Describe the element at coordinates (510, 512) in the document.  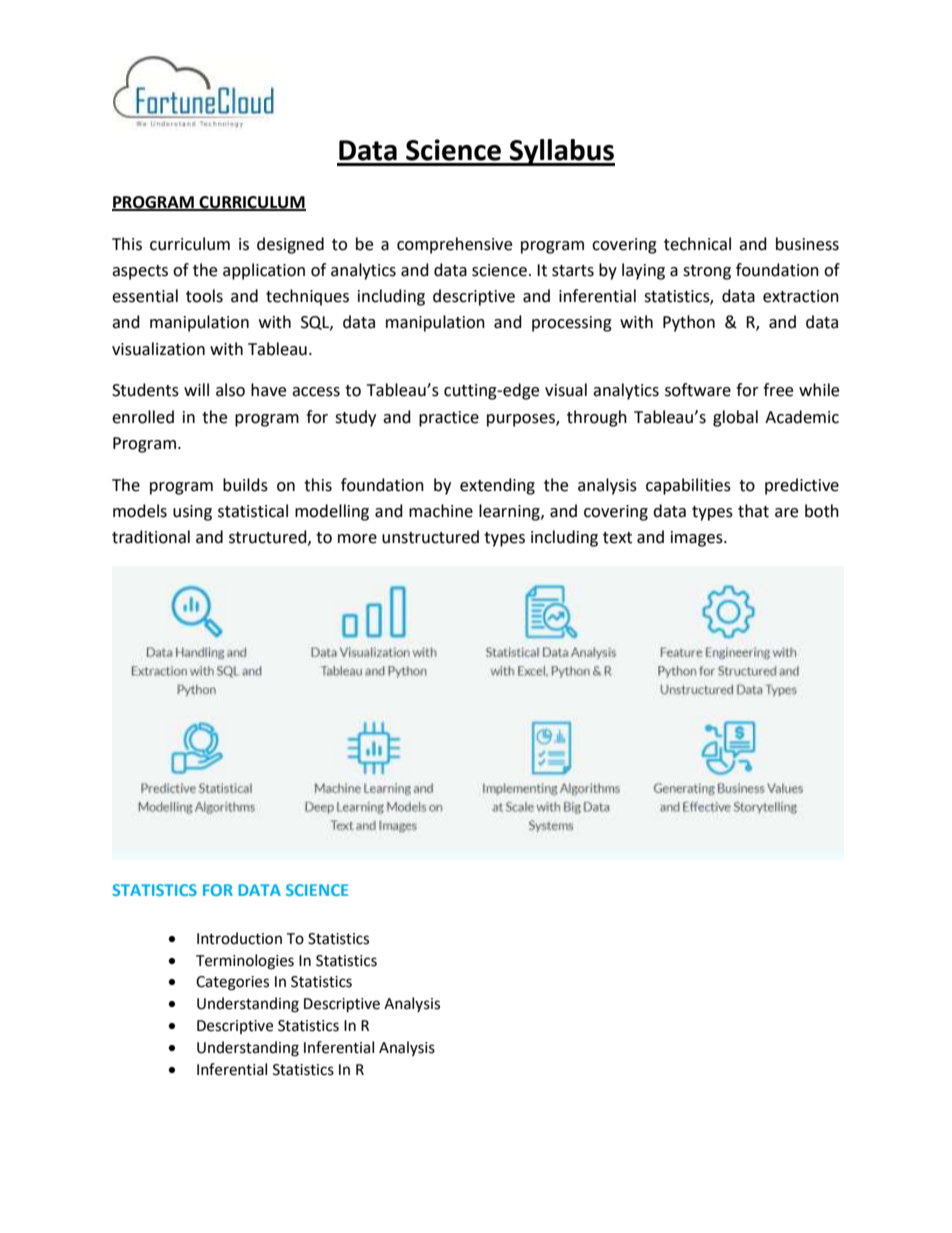
I see `learning` at that location.
